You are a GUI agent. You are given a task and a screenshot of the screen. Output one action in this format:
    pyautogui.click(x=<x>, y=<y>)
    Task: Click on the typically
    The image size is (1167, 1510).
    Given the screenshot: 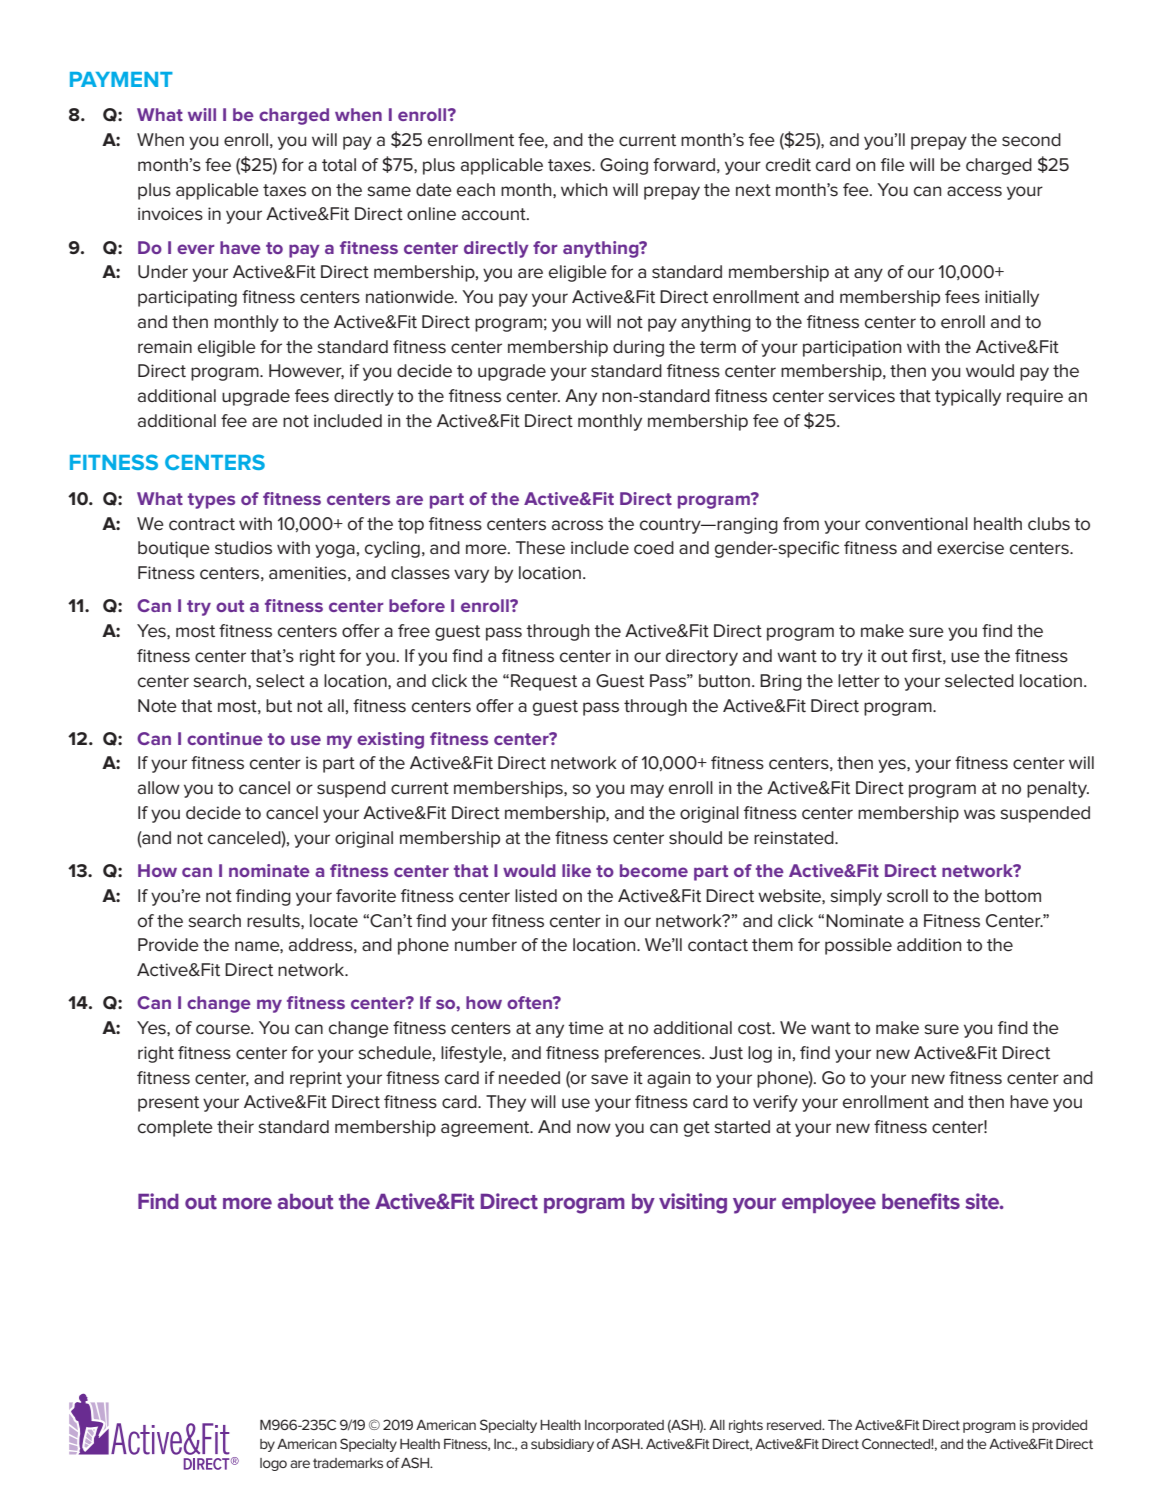 What is the action you would take?
    pyautogui.click(x=968, y=397)
